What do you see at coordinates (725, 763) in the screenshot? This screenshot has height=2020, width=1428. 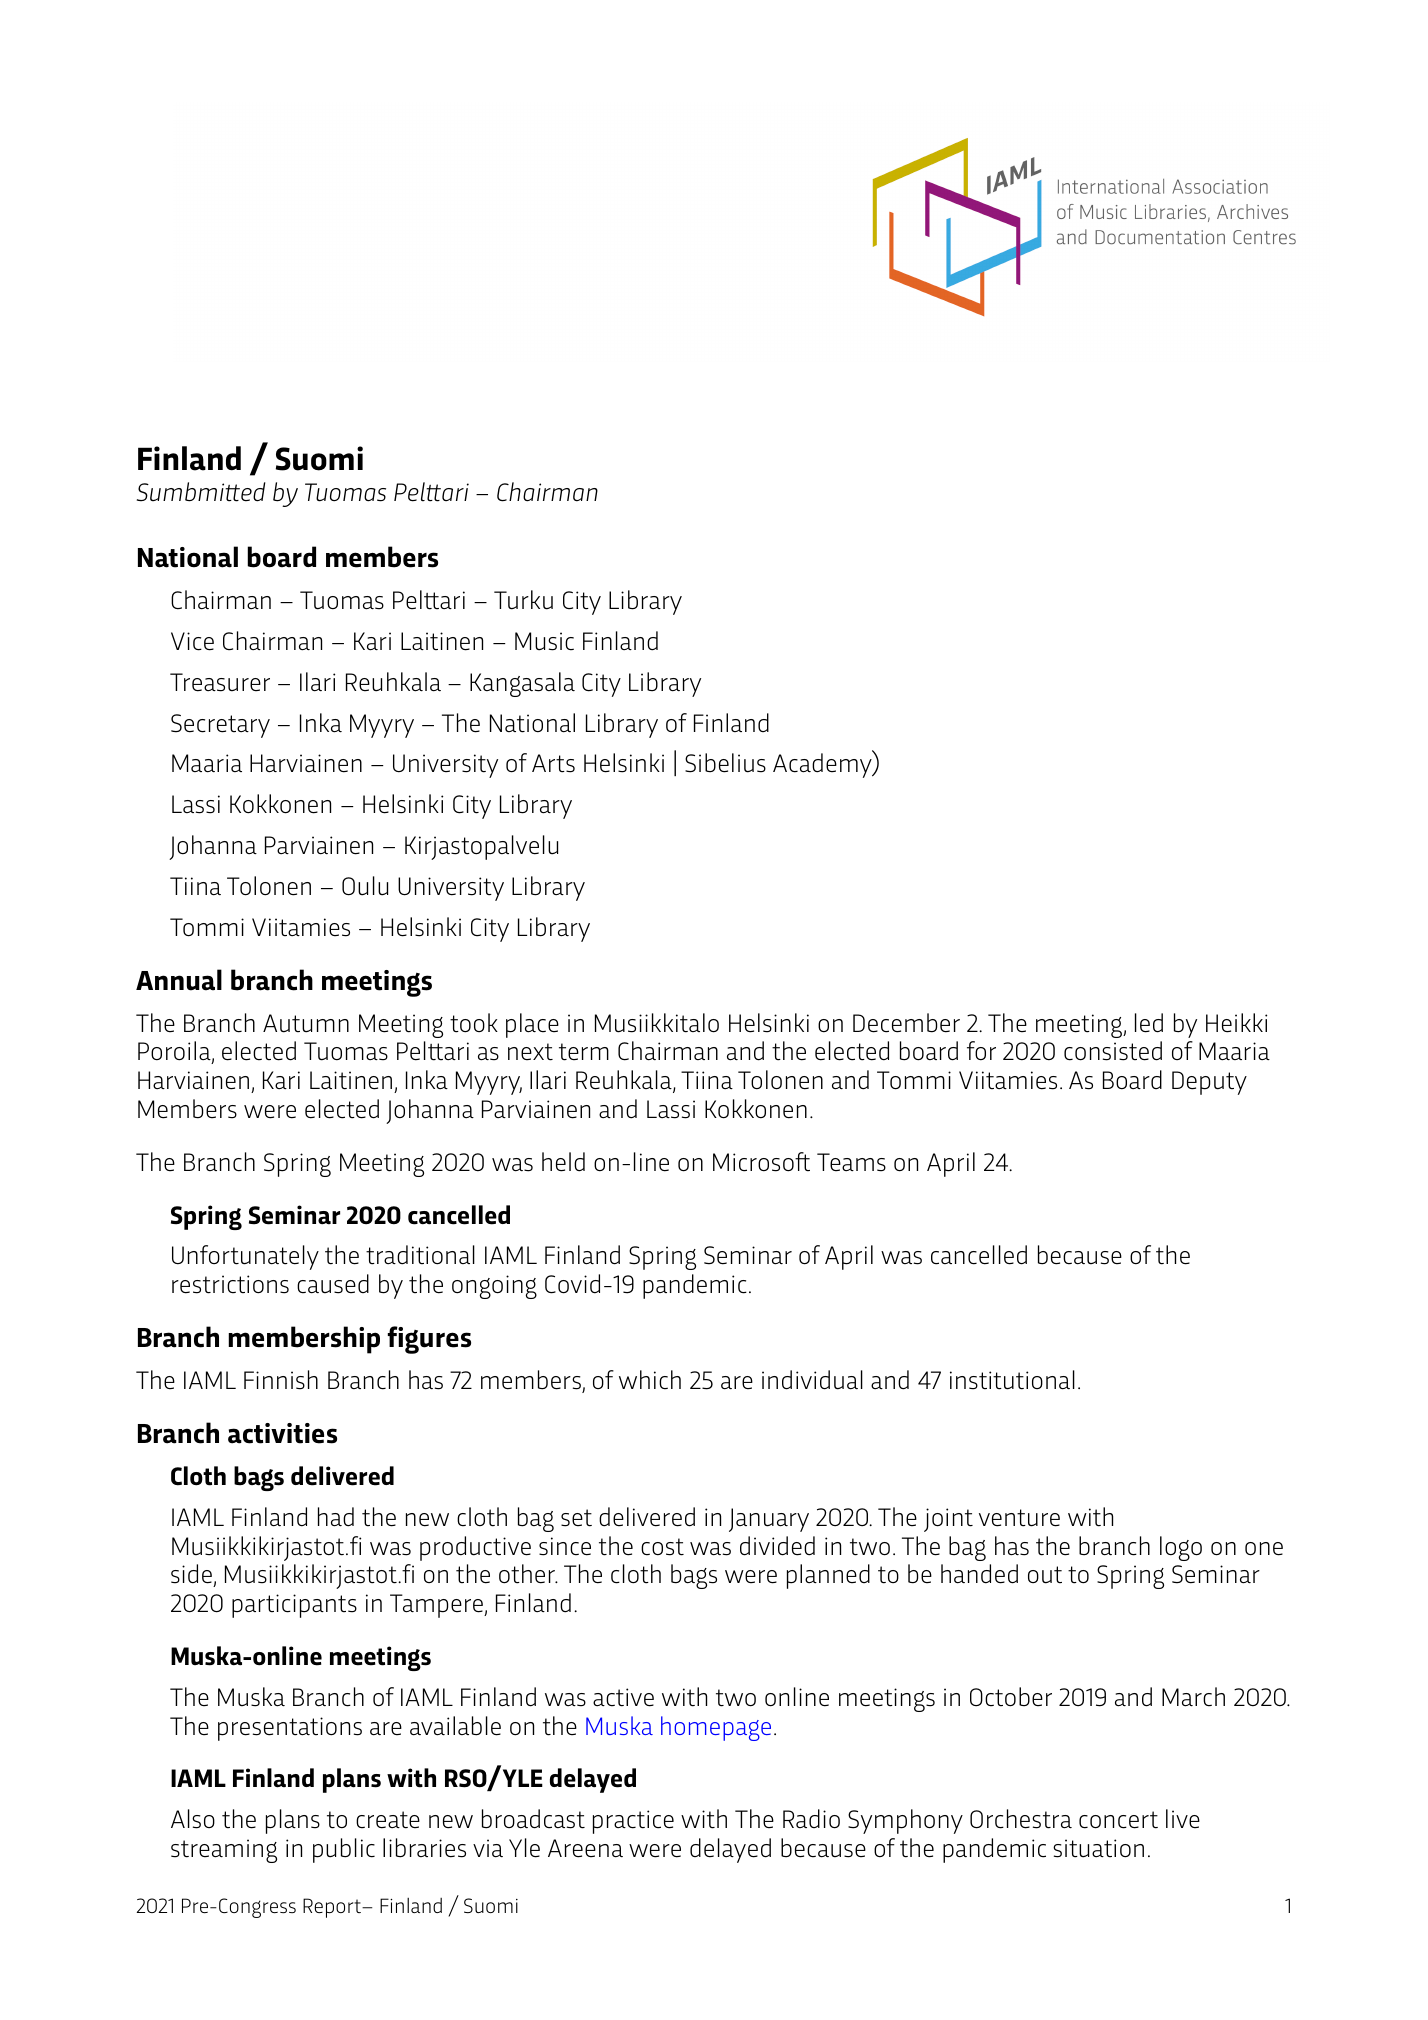 I see `Sibelius` at bounding box center [725, 763].
